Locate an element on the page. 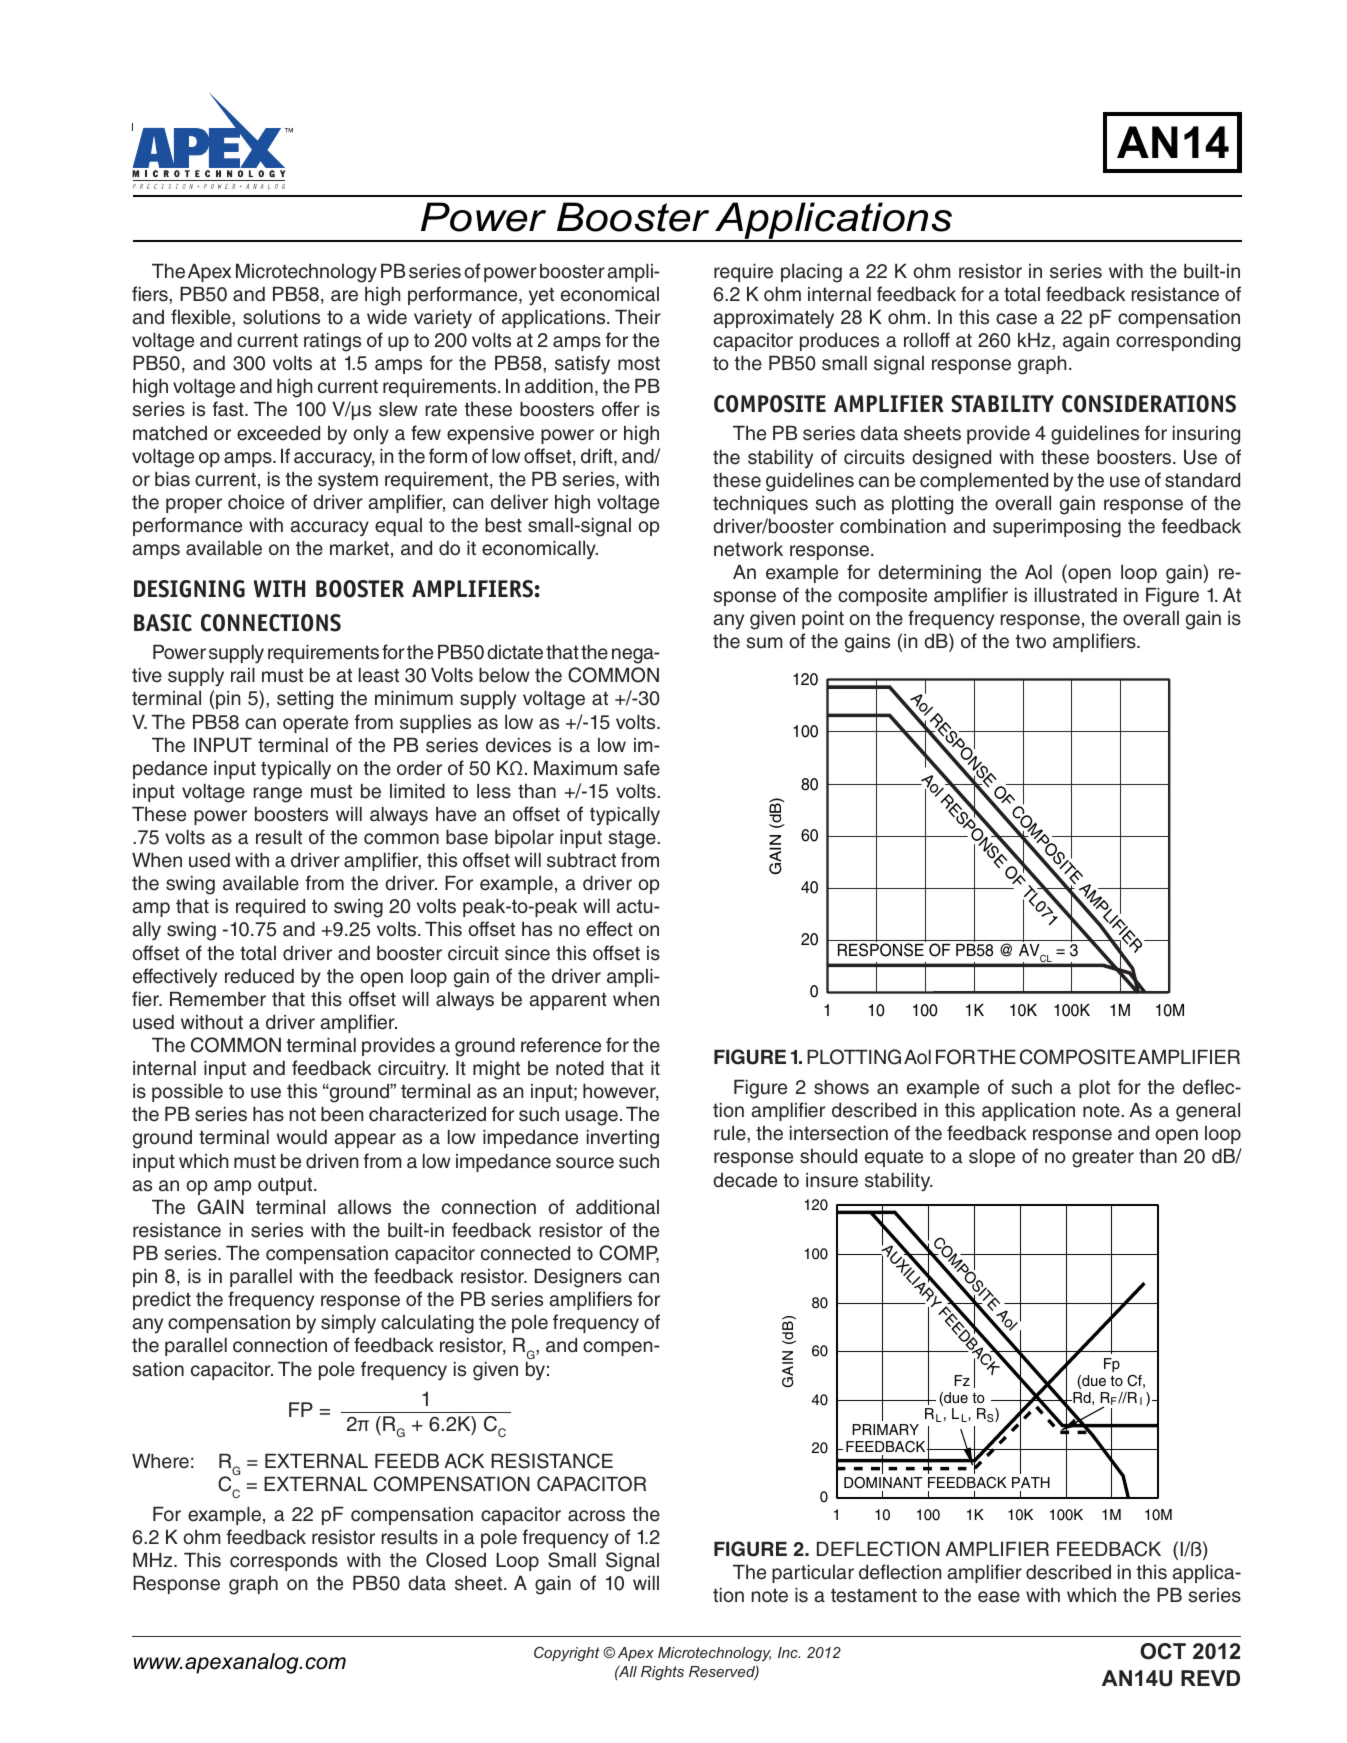  reduced is located at coordinates (259, 976).
